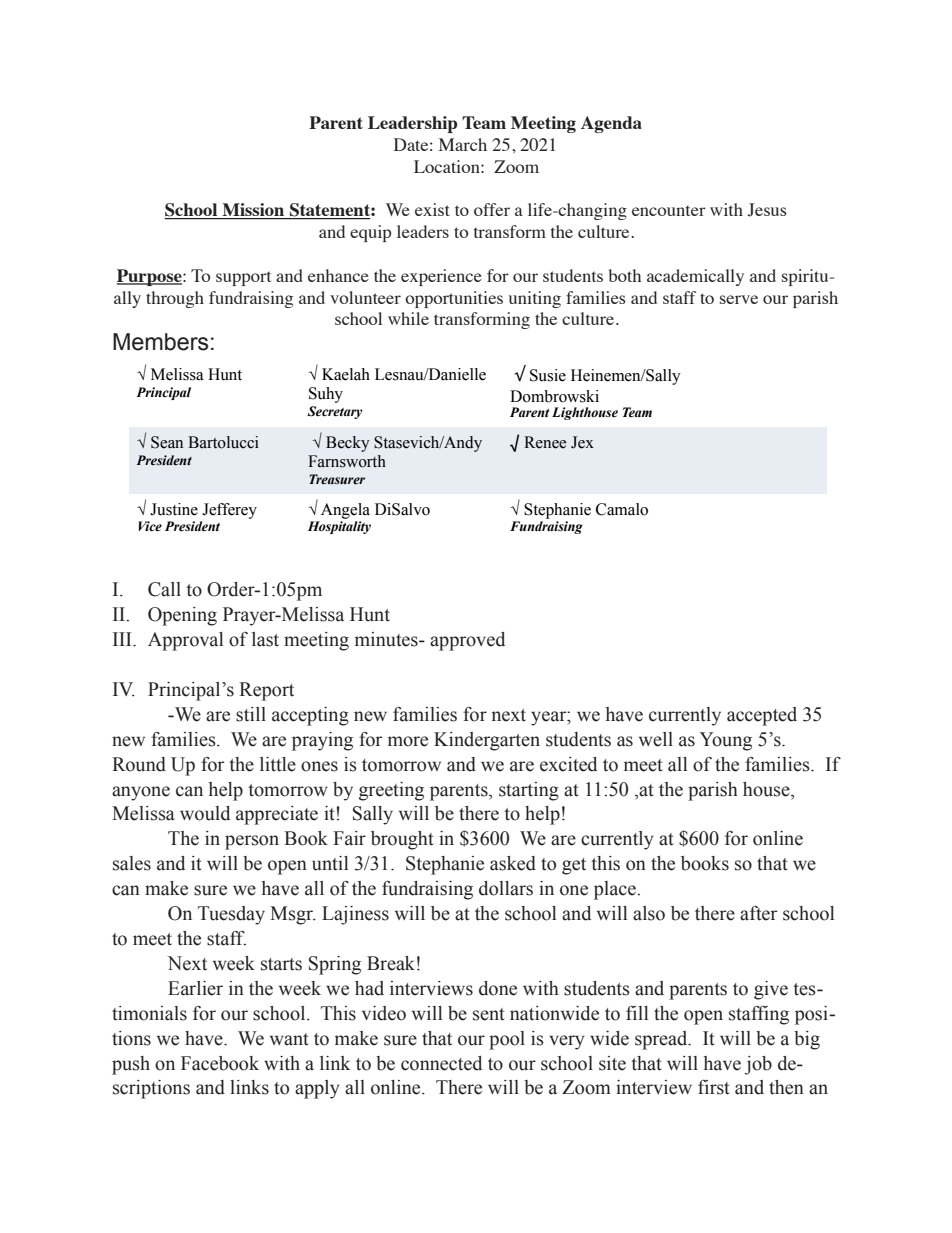 Image resolution: width=952 pixels, height=1233 pixels. What do you see at coordinates (739, 299) in the screenshot?
I see `serve` at bounding box center [739, 299].
